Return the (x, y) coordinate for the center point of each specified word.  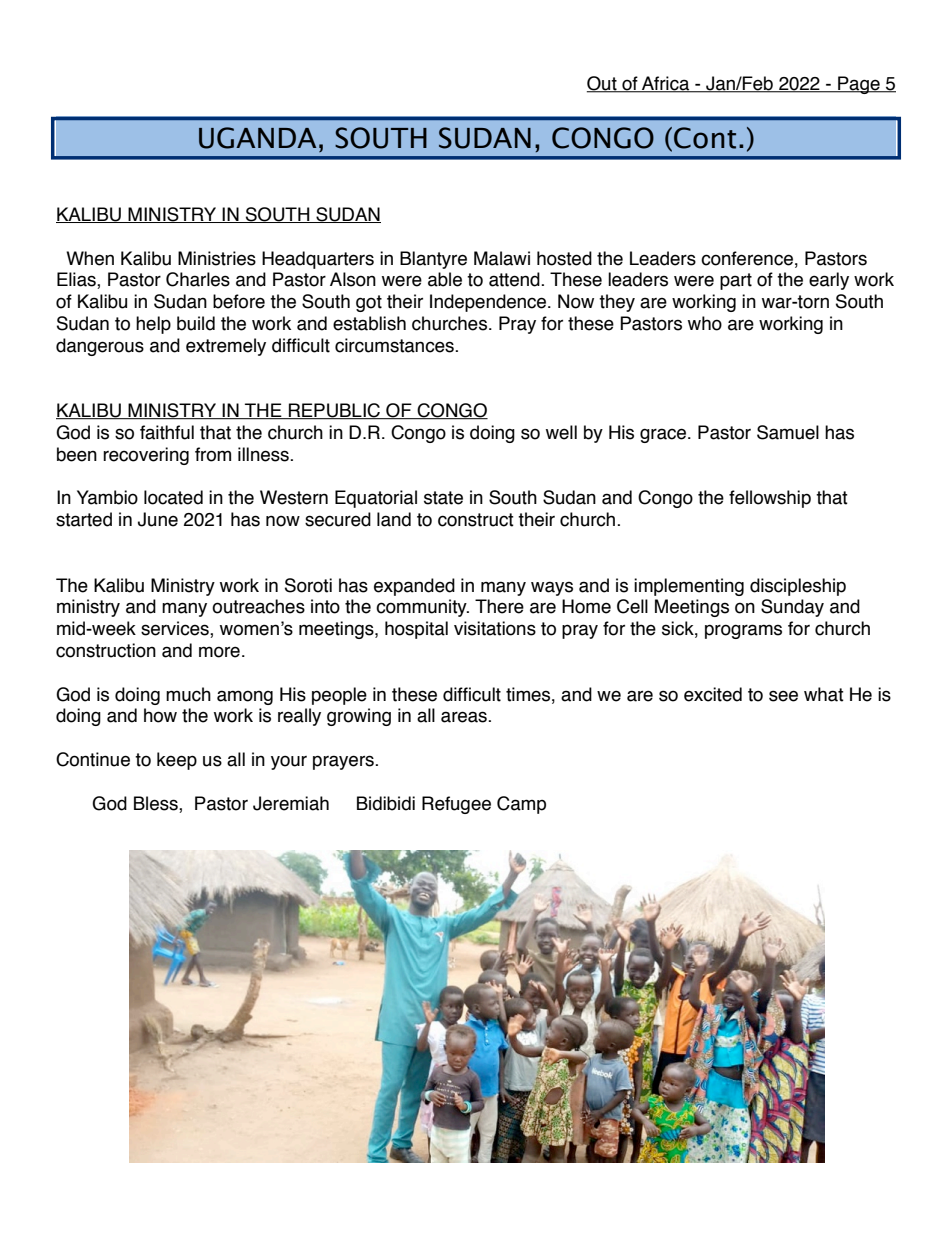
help (153, 325)
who (705, 323)
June (158, 519)
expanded (414, 587)
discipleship (798, 587)
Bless (157, 803)
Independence (489, 303)
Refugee (456, 805)
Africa (666, 84)
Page (859, 85)
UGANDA (257, 138)
